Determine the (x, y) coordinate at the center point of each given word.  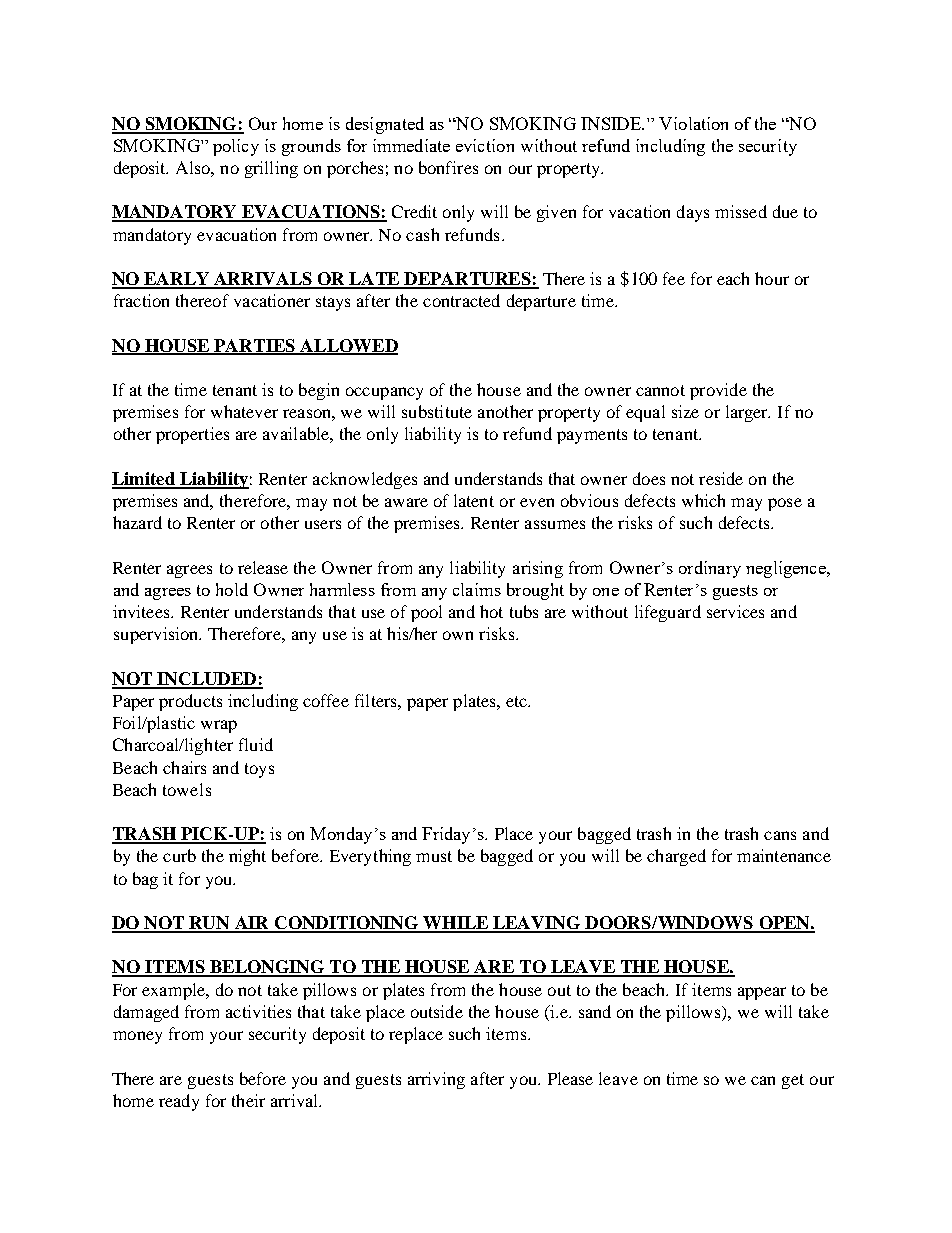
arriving (436, 1080)
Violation (693, 123)
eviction (485, 145)
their (248, 1100)
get (793, 1081)
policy (236, 147)
